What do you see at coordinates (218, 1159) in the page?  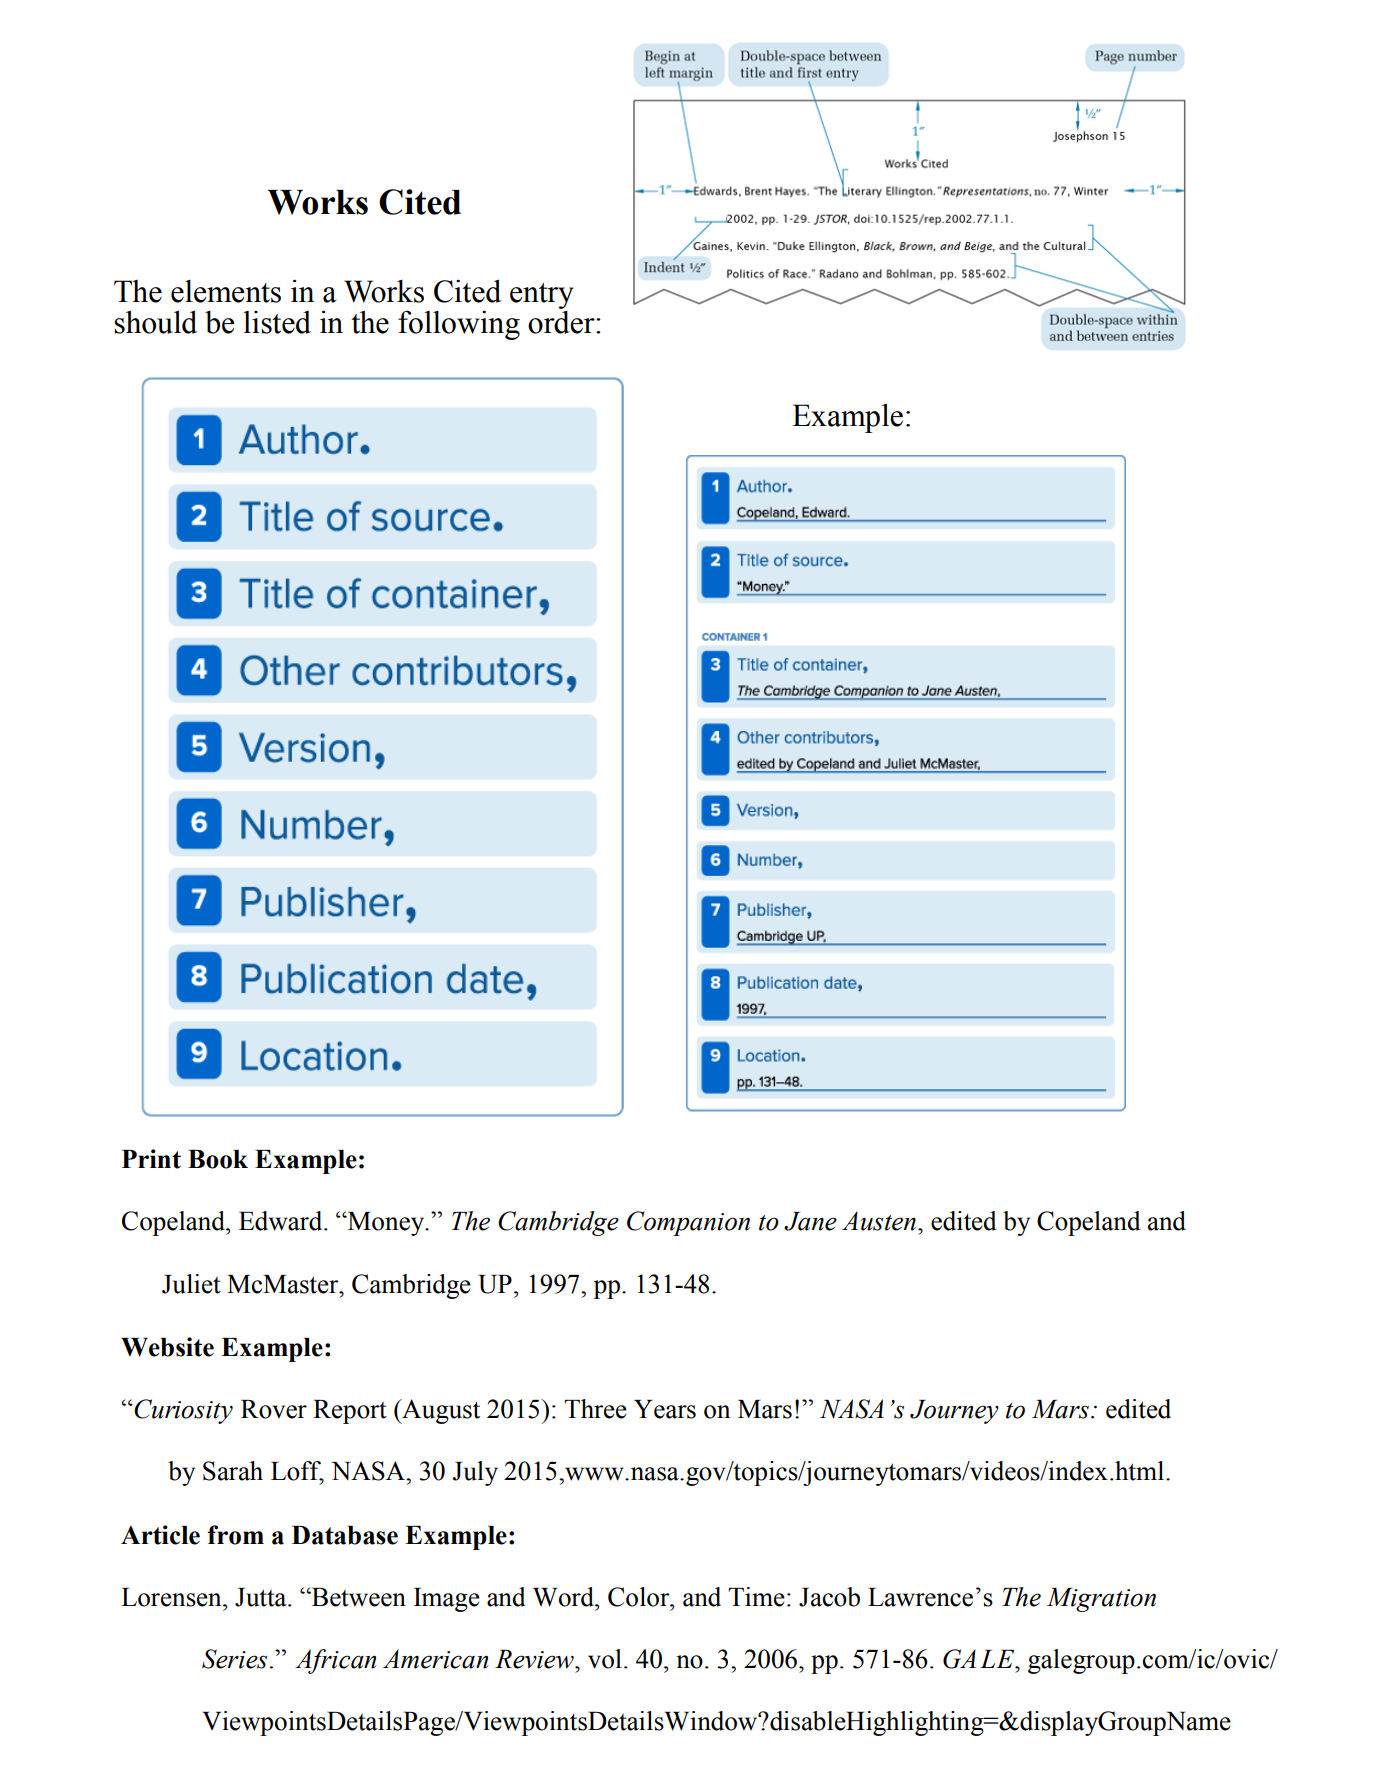 I see `Book` at bounding box center [218, 1159].
